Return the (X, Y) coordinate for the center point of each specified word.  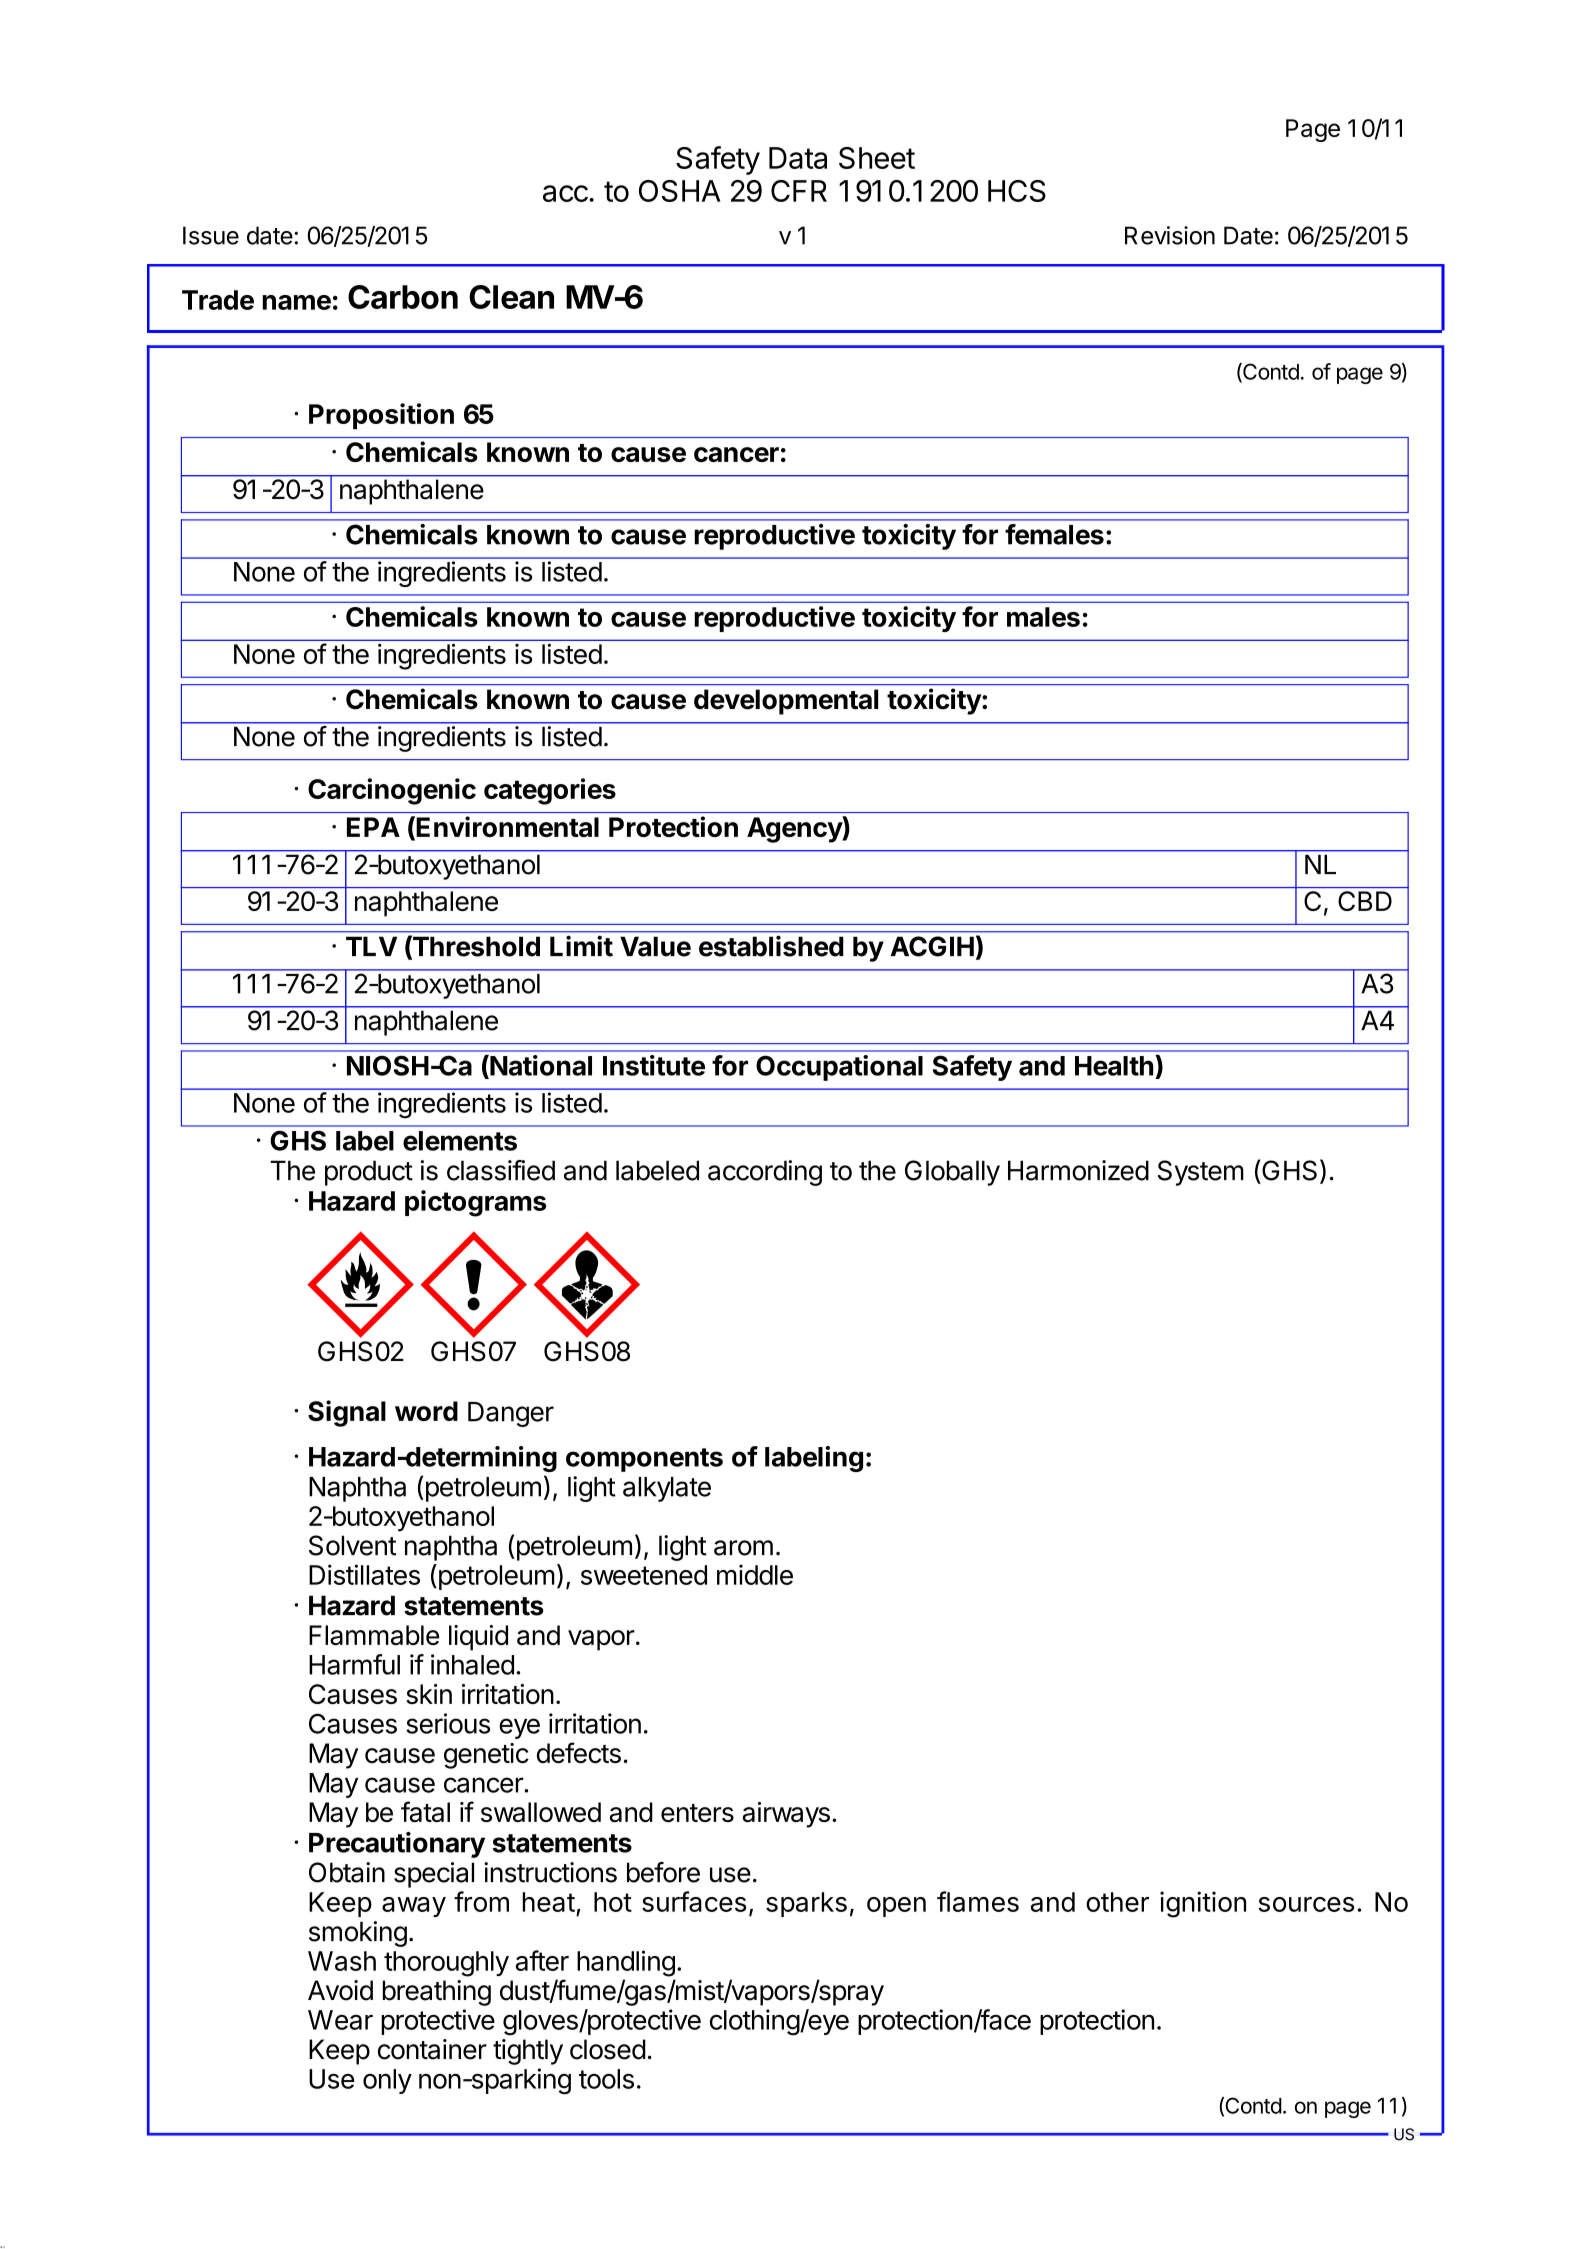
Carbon (403, 297)
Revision (1170, 235)
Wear (340, 2020)
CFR (799, 191)
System (1201, 1173)
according (765, 1173)
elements (460, 1141)
